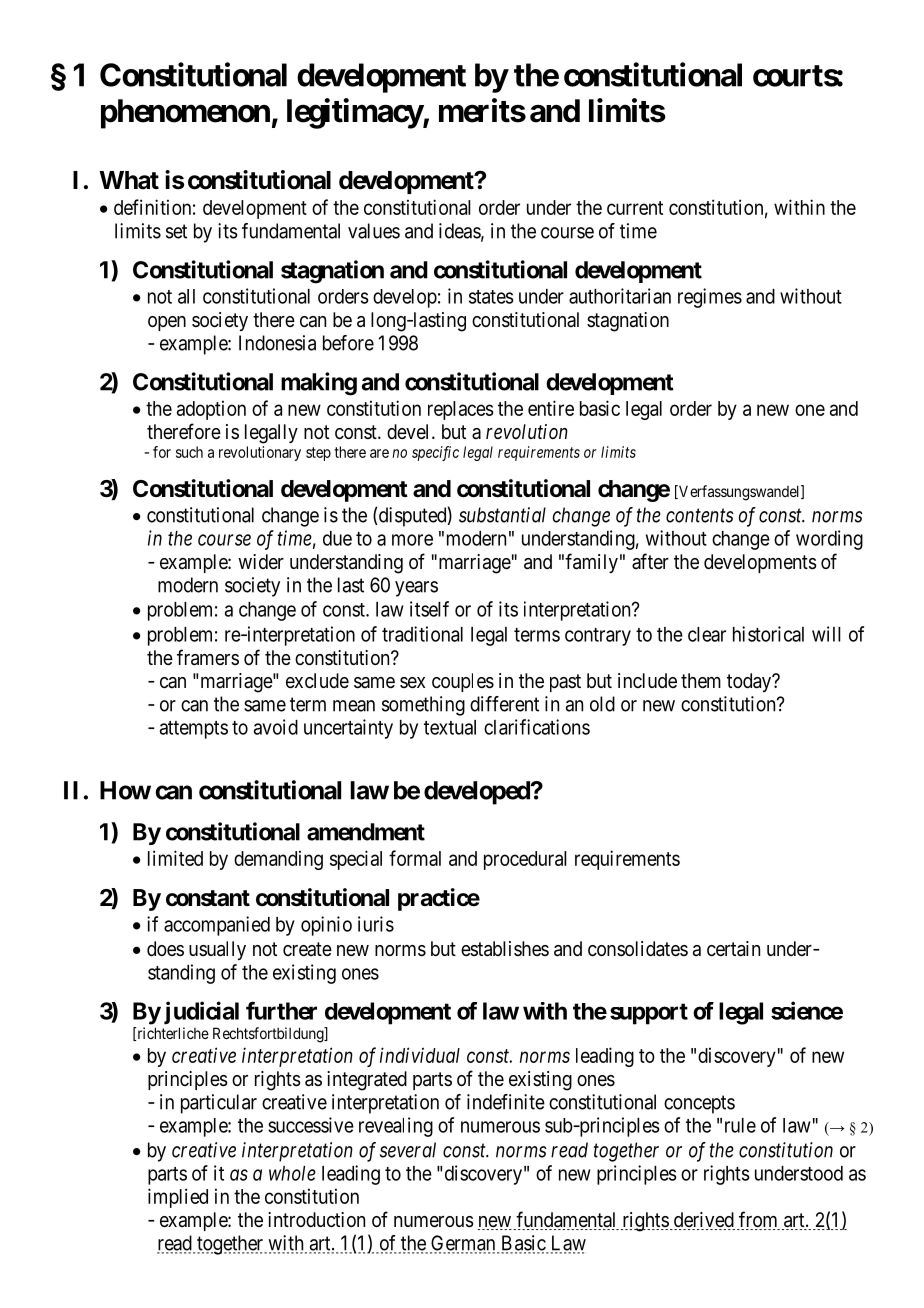 The width and height of the document is (924, 1308). Describe the element at coordinates (700, 516) in the document. I see `contents` at that location.
